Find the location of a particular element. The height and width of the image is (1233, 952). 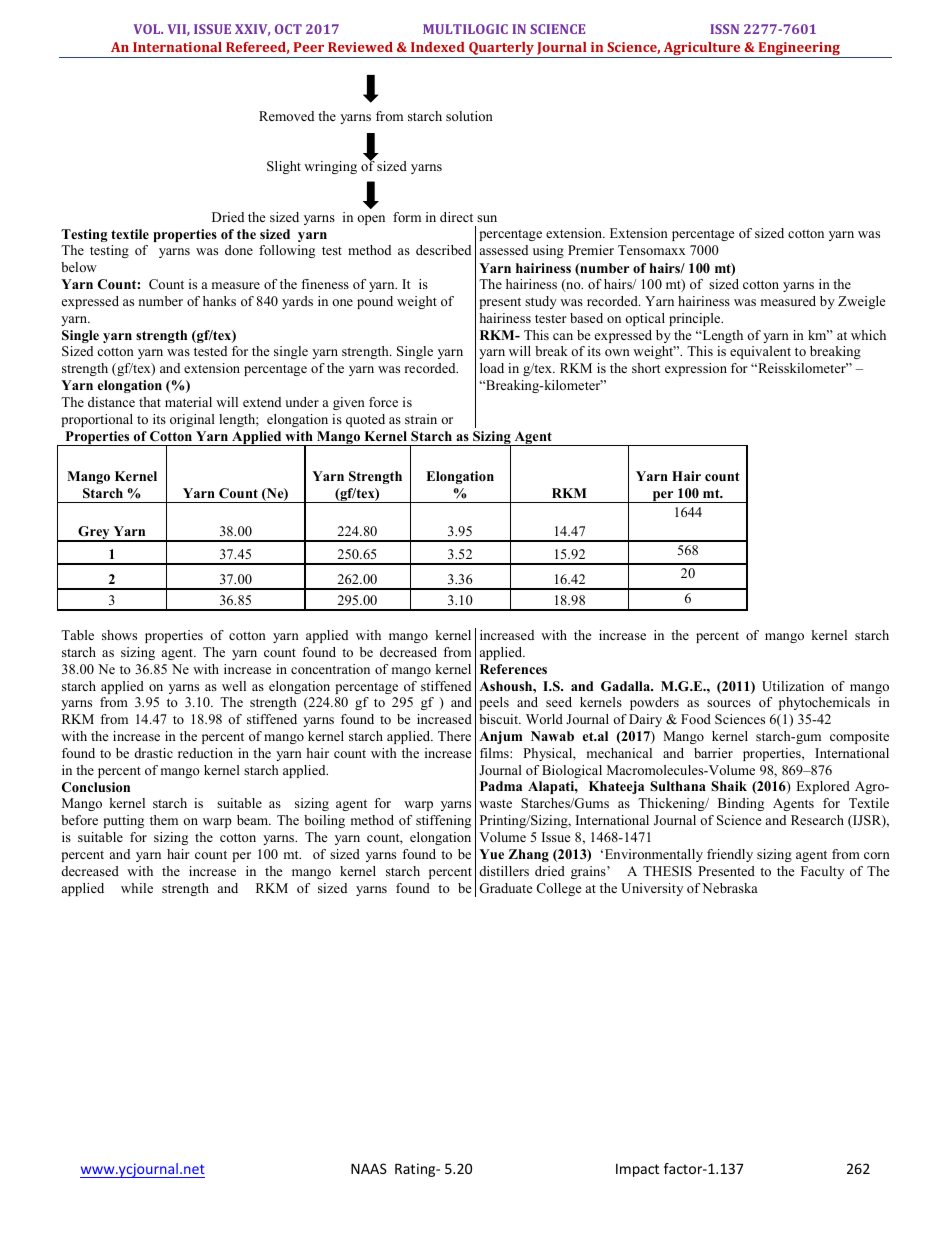

shows is located at coordinates (119, 635).
